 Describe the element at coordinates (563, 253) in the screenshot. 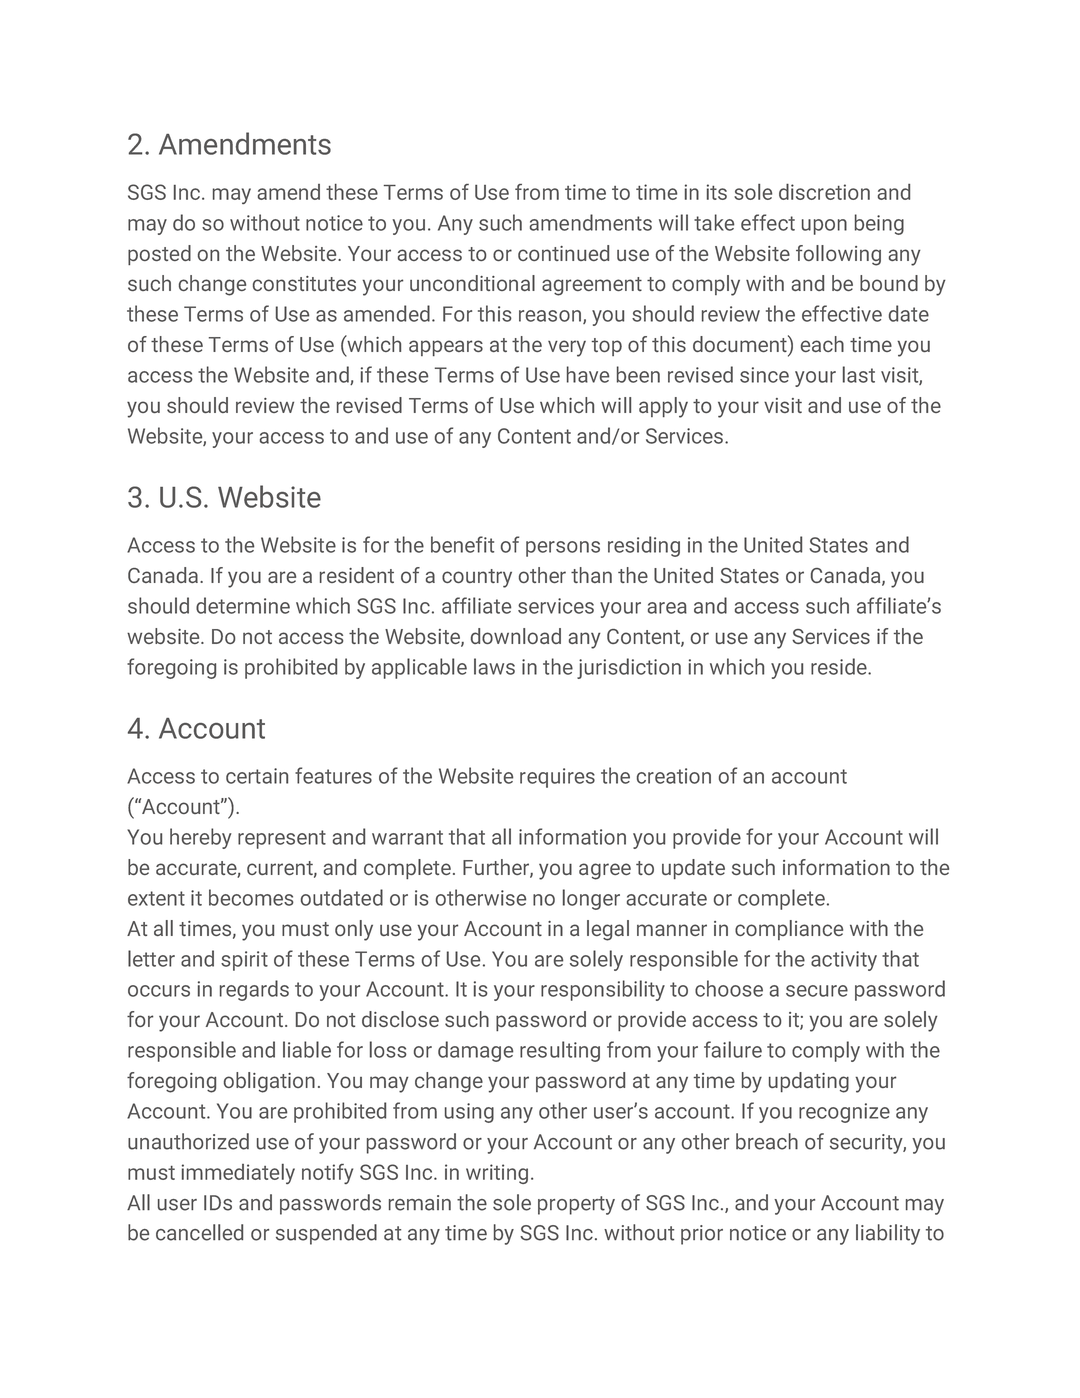

I see `continued` at that location.
